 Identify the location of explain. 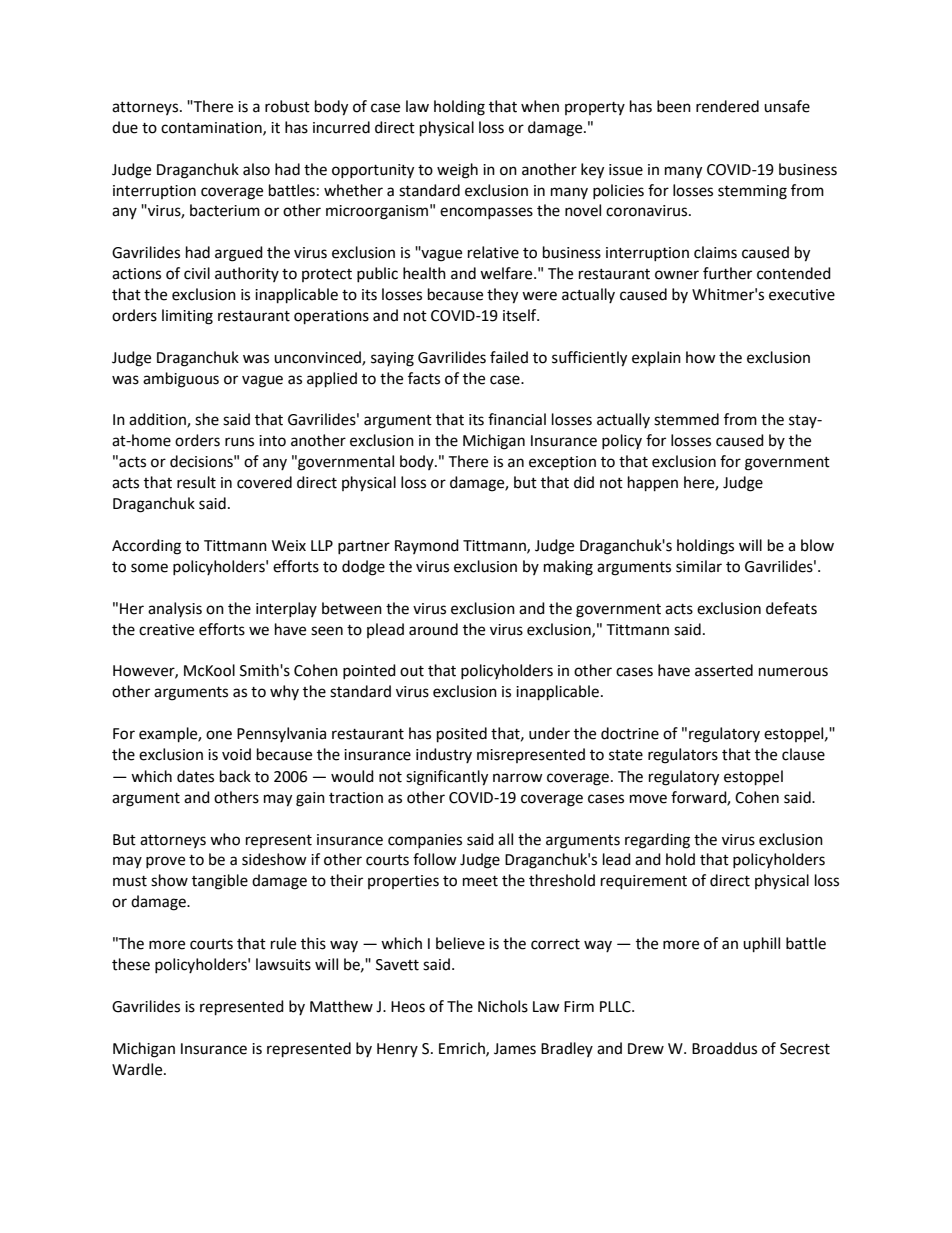
(656, 358).
